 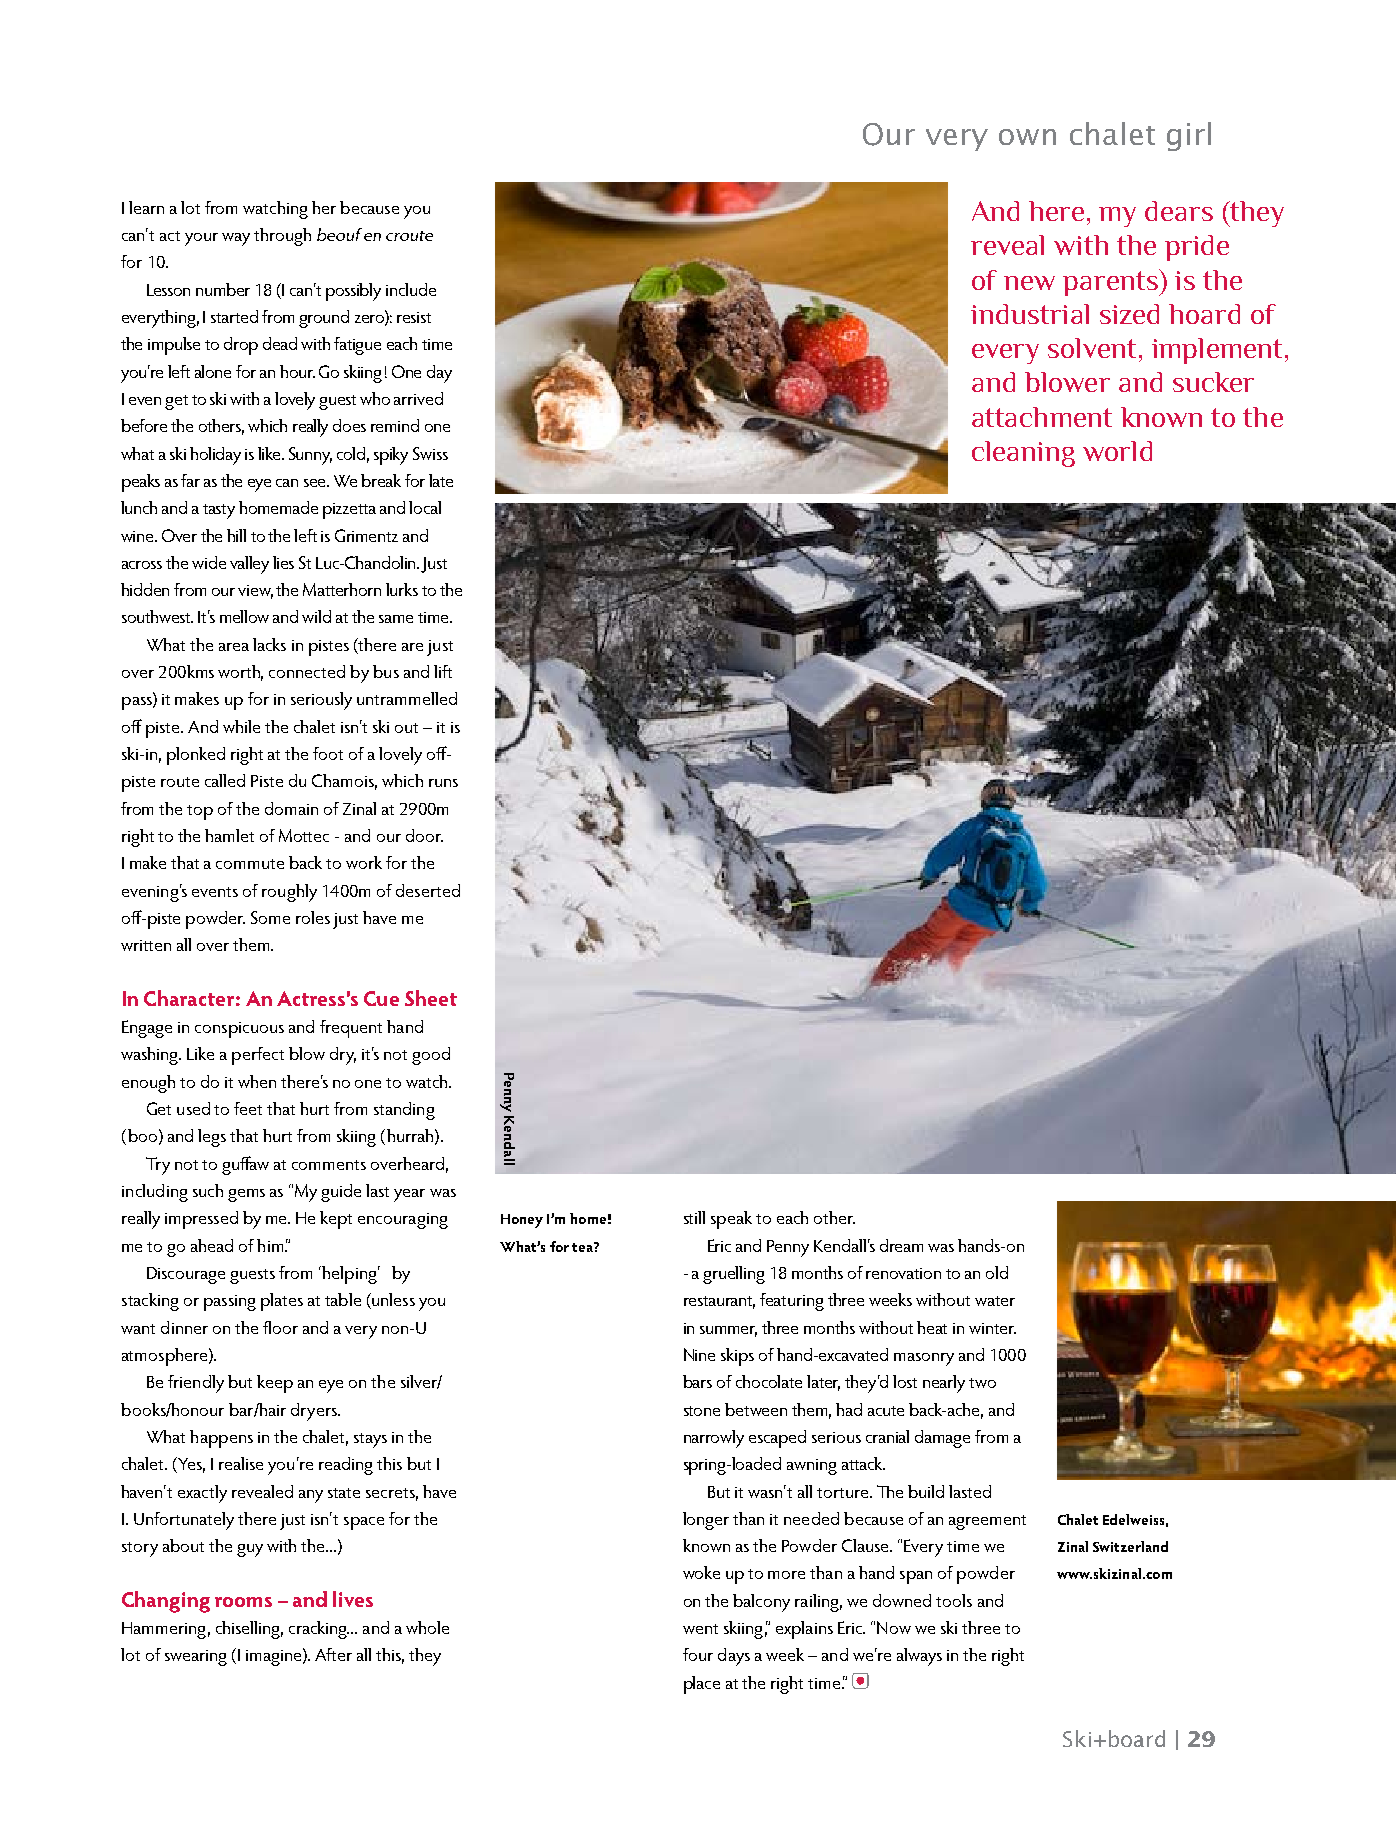 I want to click on went, so click(x=700, y=1629).
